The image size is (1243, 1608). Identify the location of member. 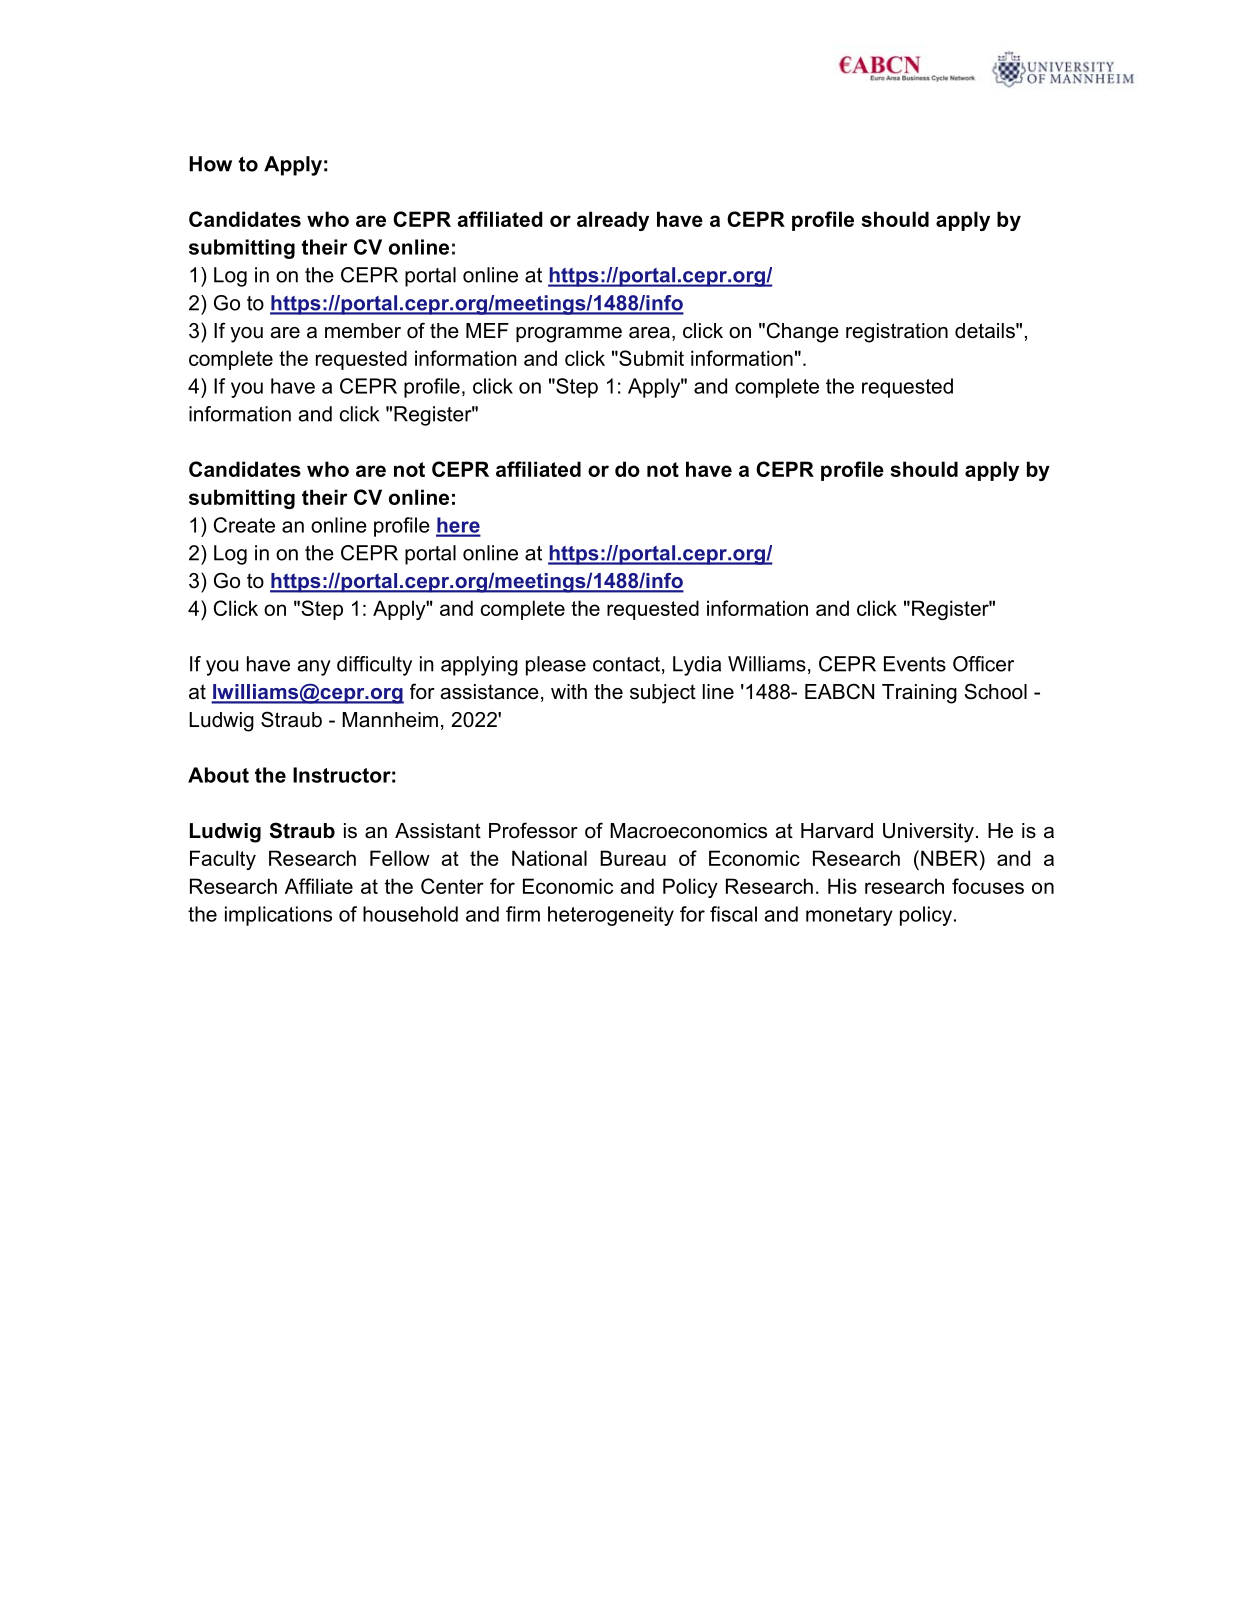
(363, 331).
